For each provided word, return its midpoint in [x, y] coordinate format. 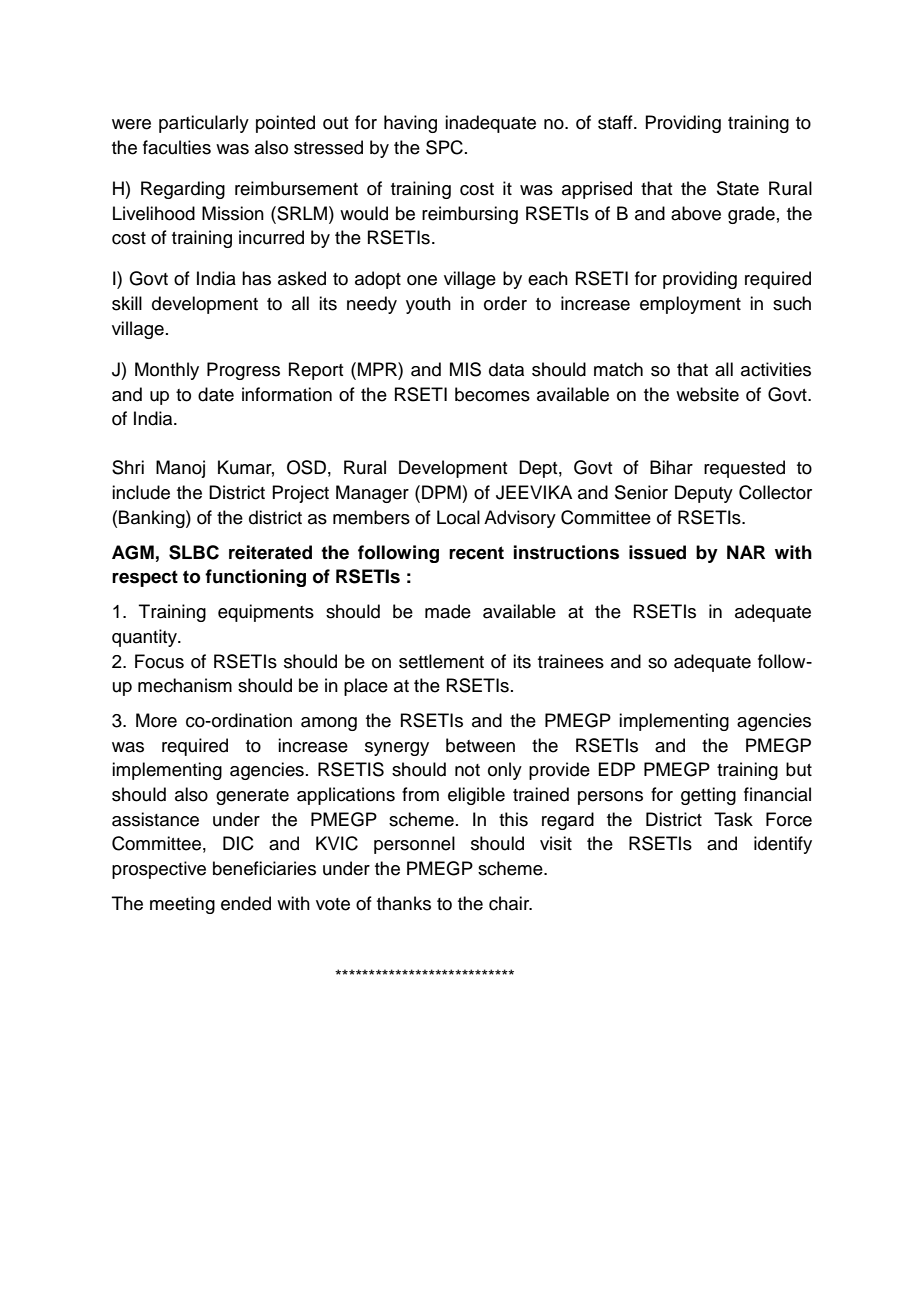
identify [783, 845]
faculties [177, 147]
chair [510, 903]
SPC [444, 147]
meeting [182, 905]
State [738, 188]
